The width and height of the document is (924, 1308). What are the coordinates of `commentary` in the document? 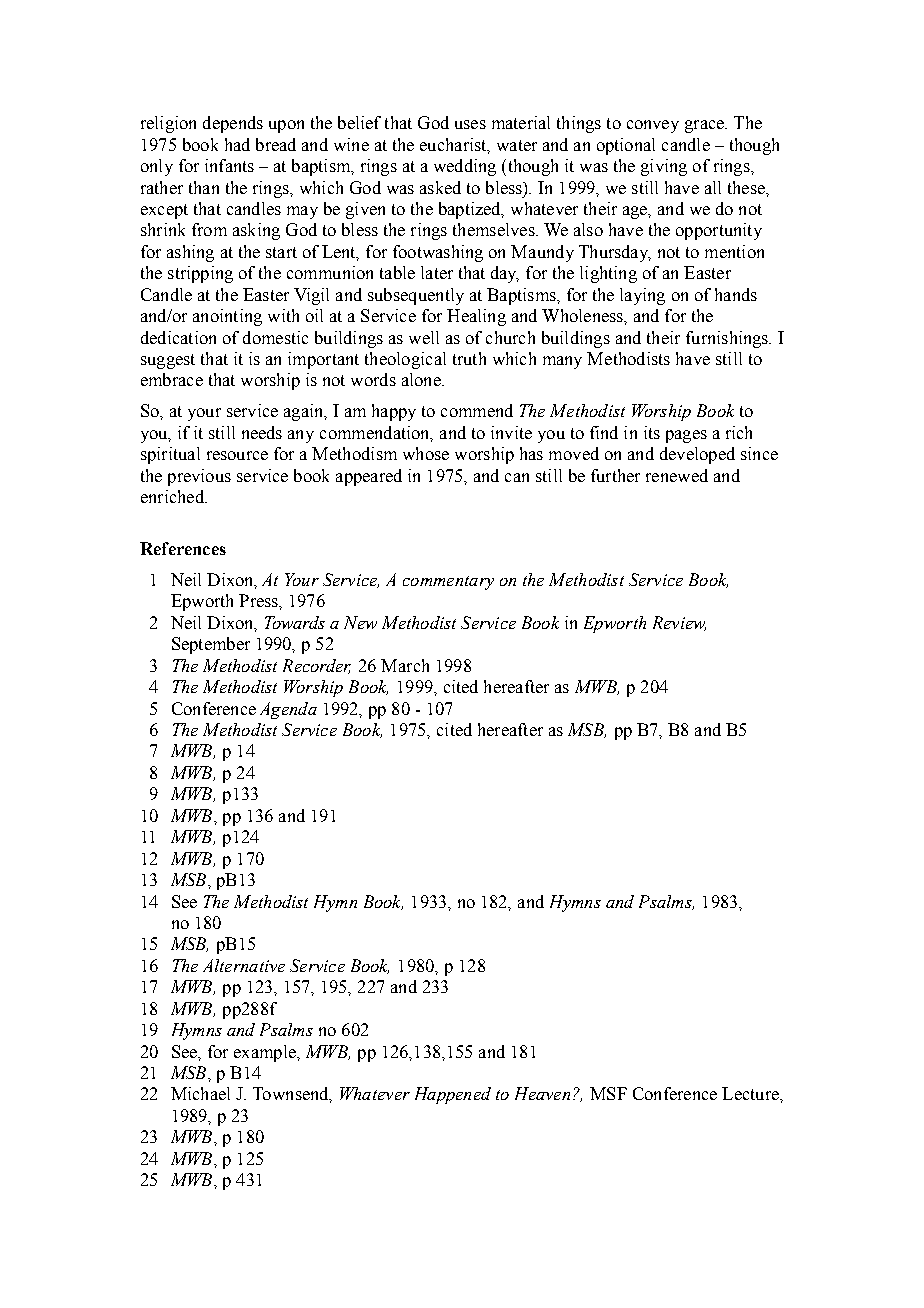 It's located at (448, 583).
